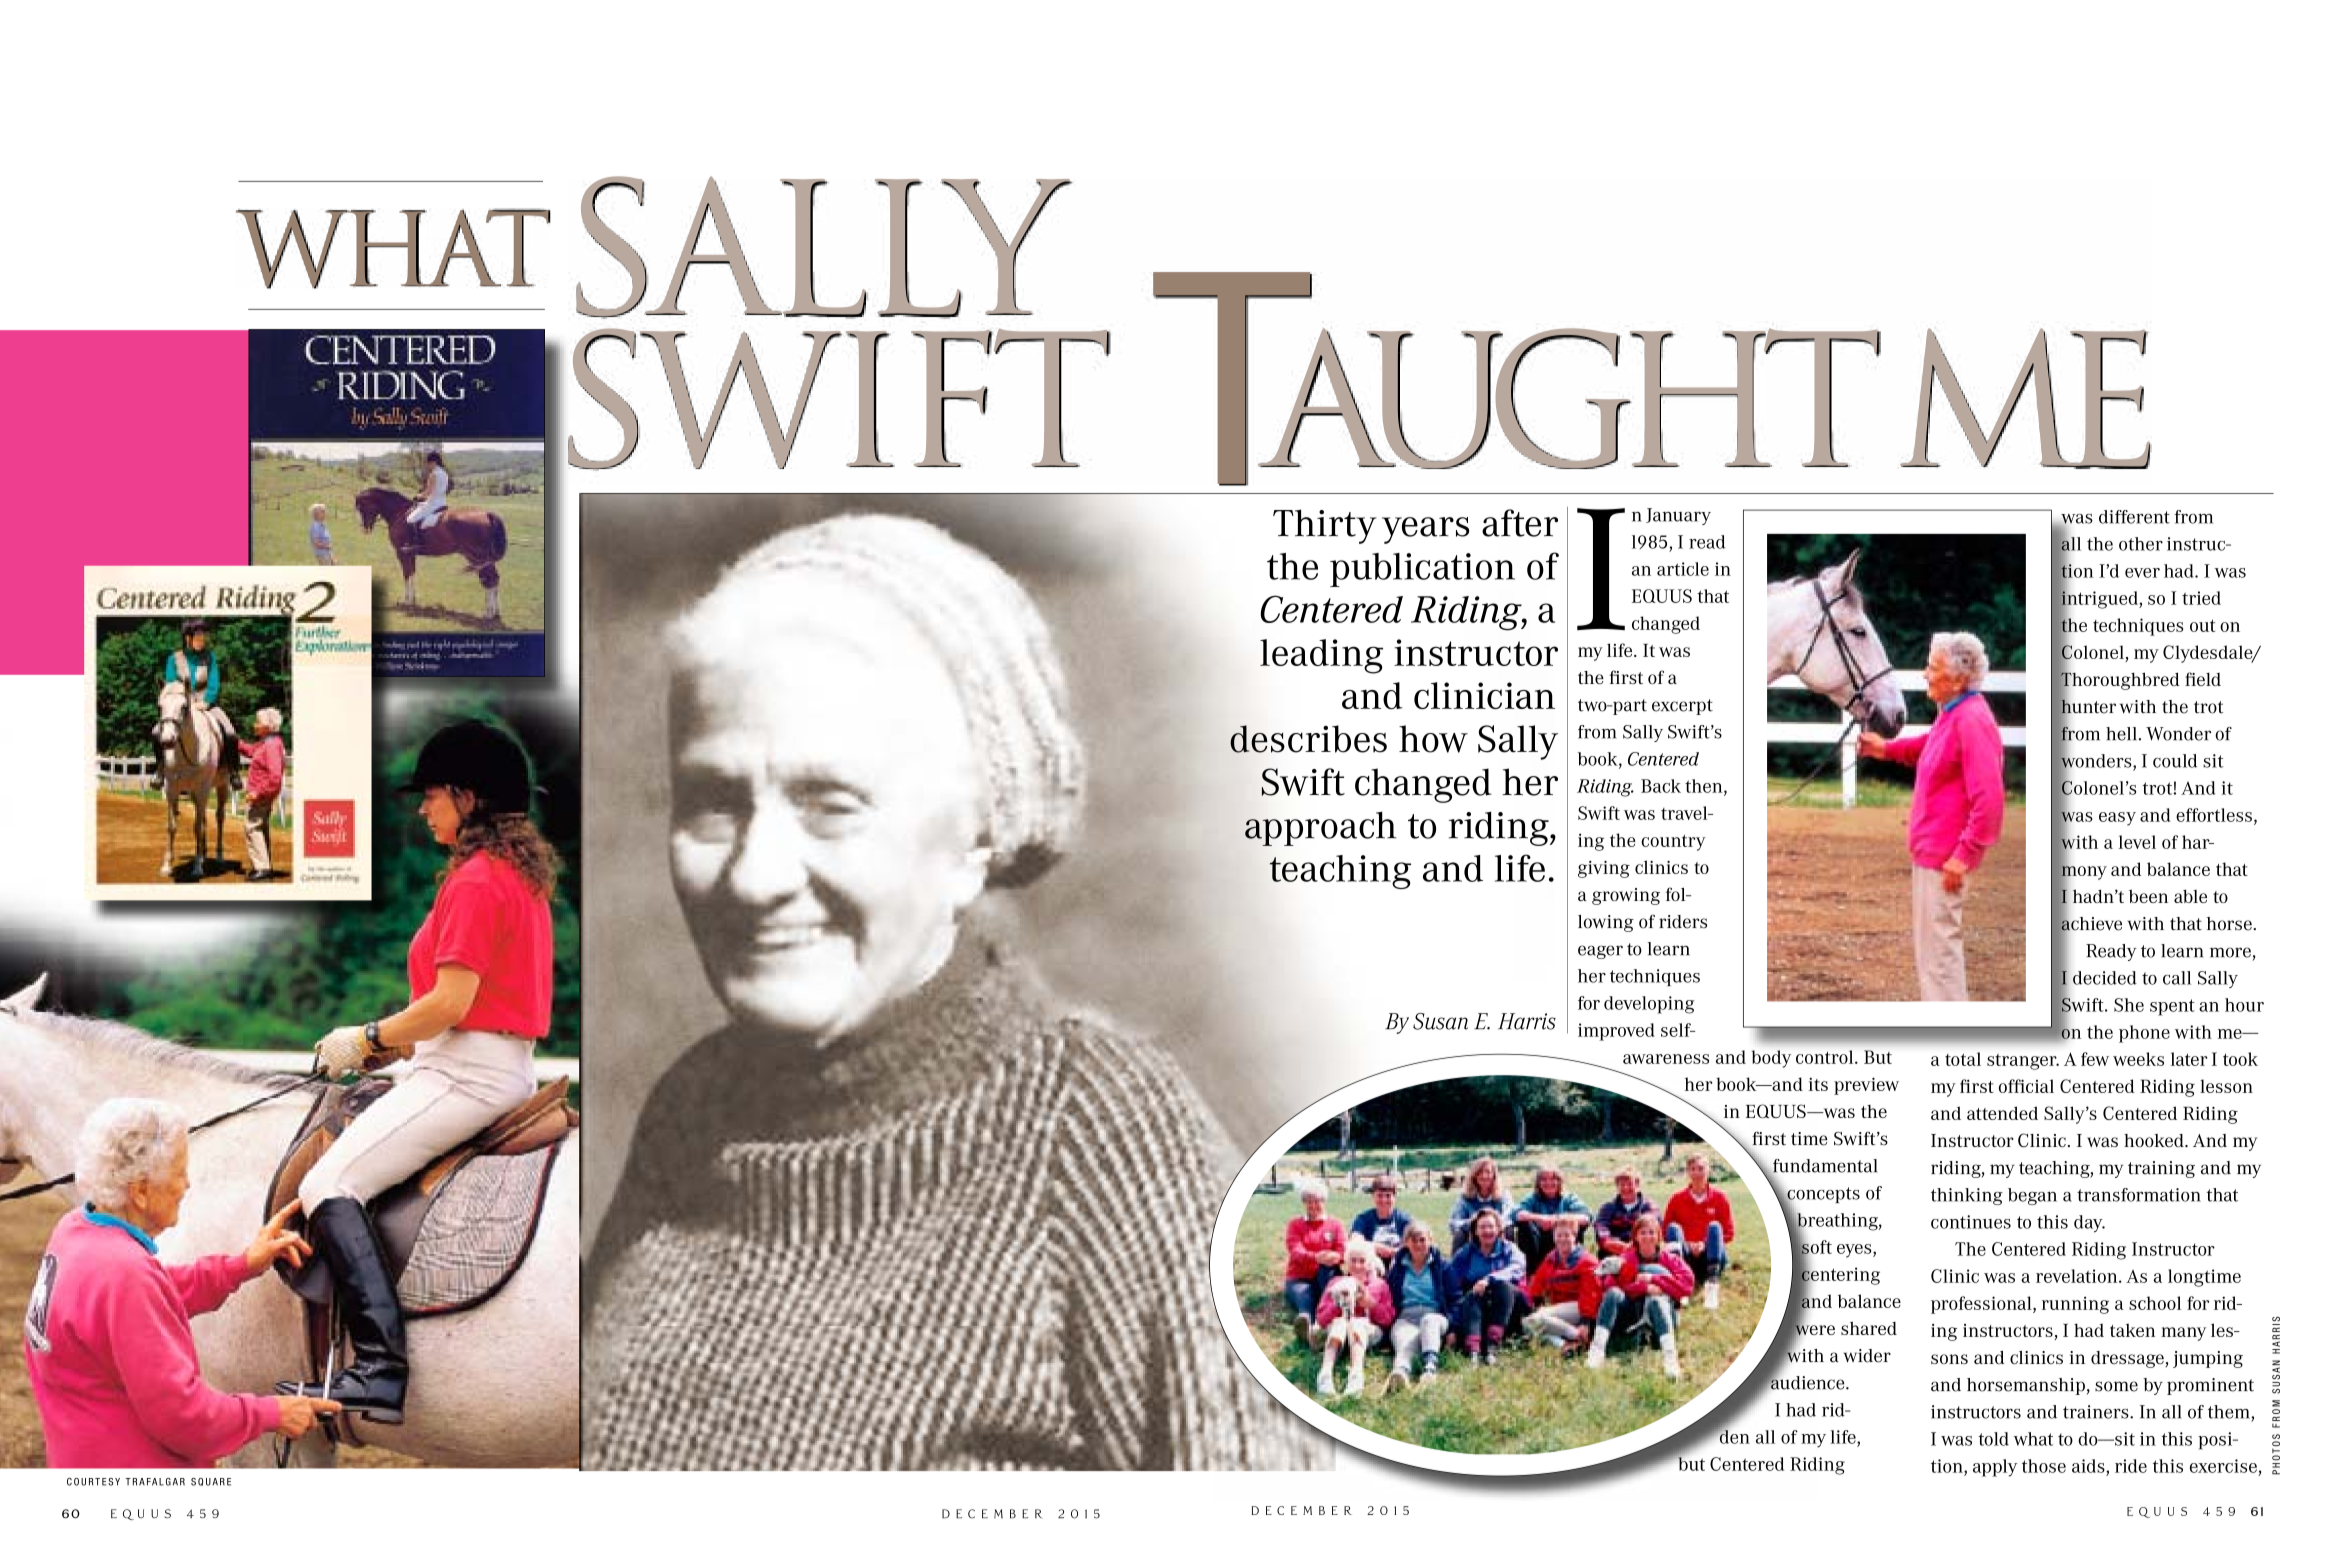 This screenshot has height=1553, width=2329. What do you see at coordinates (2129, 1005) in the screenshot?
I see `She` at bounding box center [2129, 1005].
